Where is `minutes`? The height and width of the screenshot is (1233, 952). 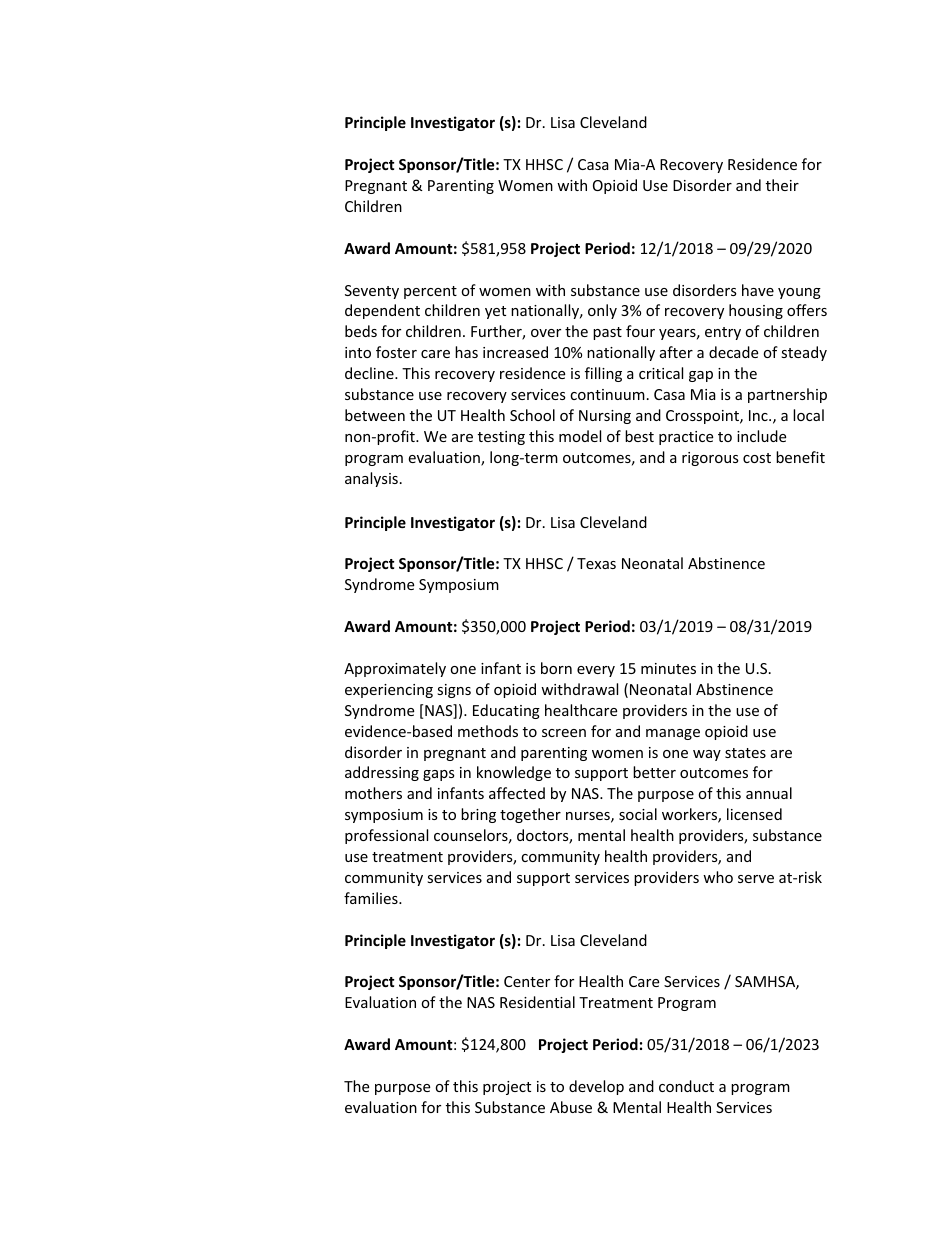
minutes is located at coordinates (668, 668).
